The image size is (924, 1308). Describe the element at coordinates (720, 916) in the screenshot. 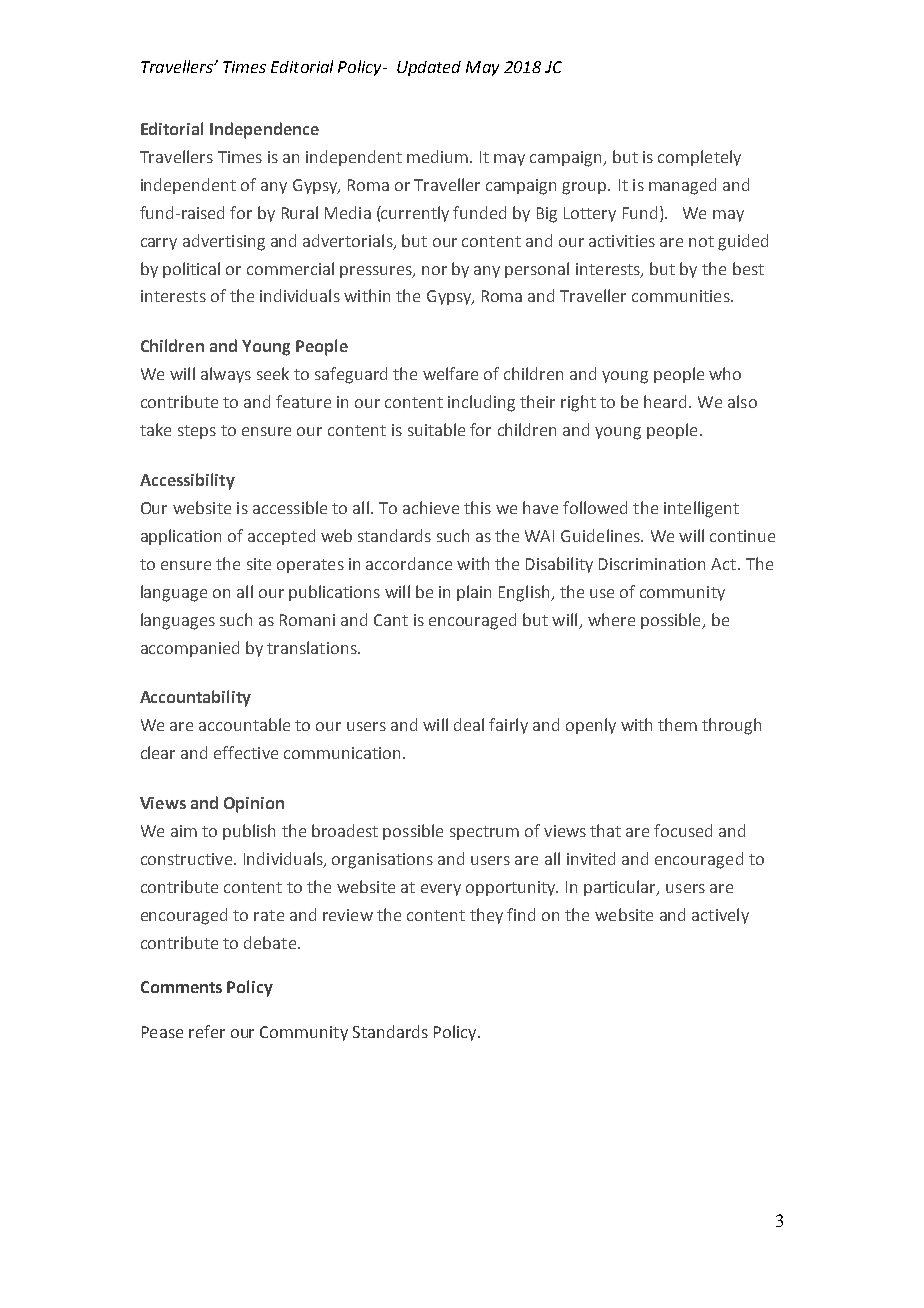

I see `actively` at that location.
